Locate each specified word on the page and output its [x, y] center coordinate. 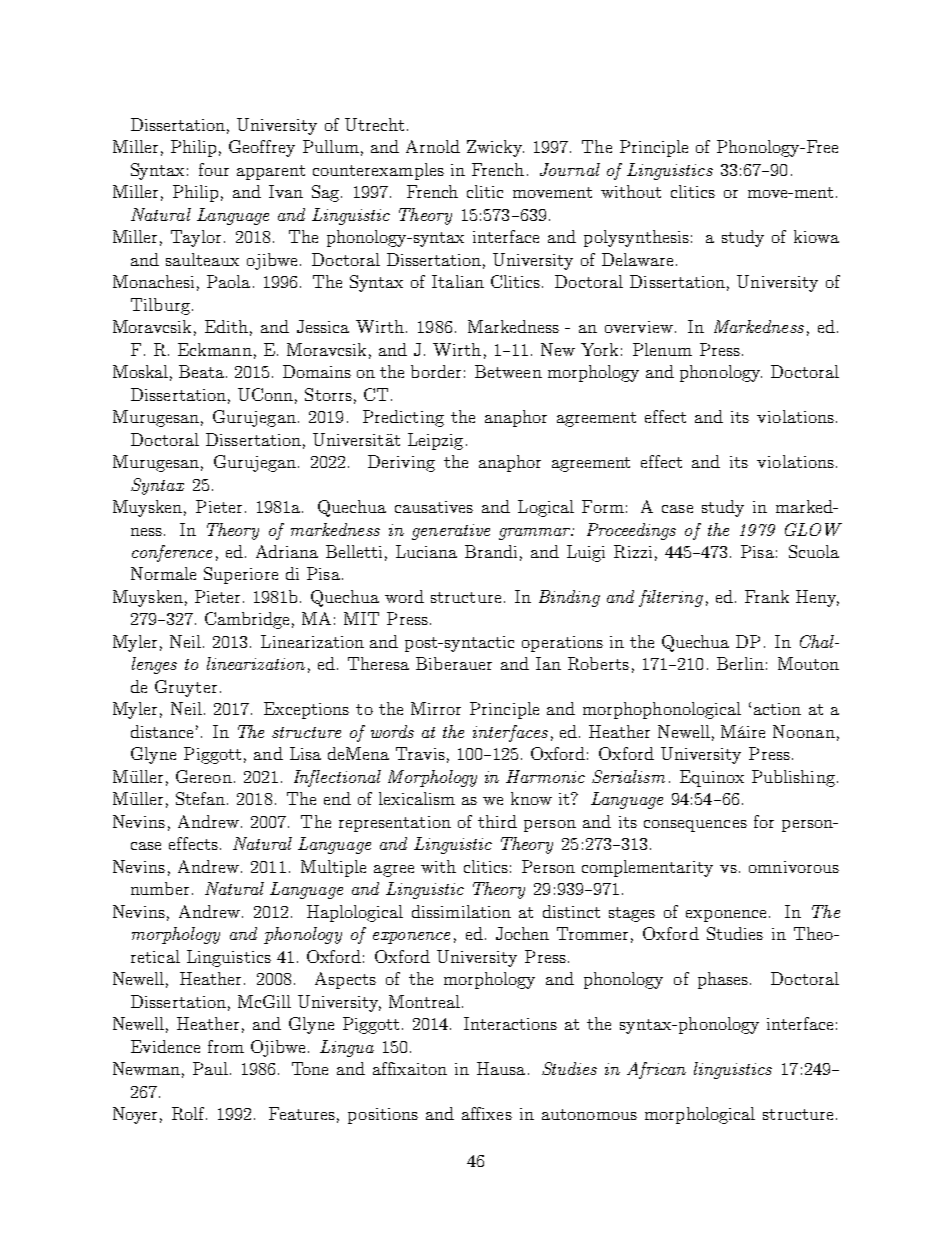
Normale [163, 573]
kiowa [816, 236]
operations [562, 644]
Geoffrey [262, 148]
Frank [767, 596]
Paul [212, 1068]
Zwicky [495, 148]
